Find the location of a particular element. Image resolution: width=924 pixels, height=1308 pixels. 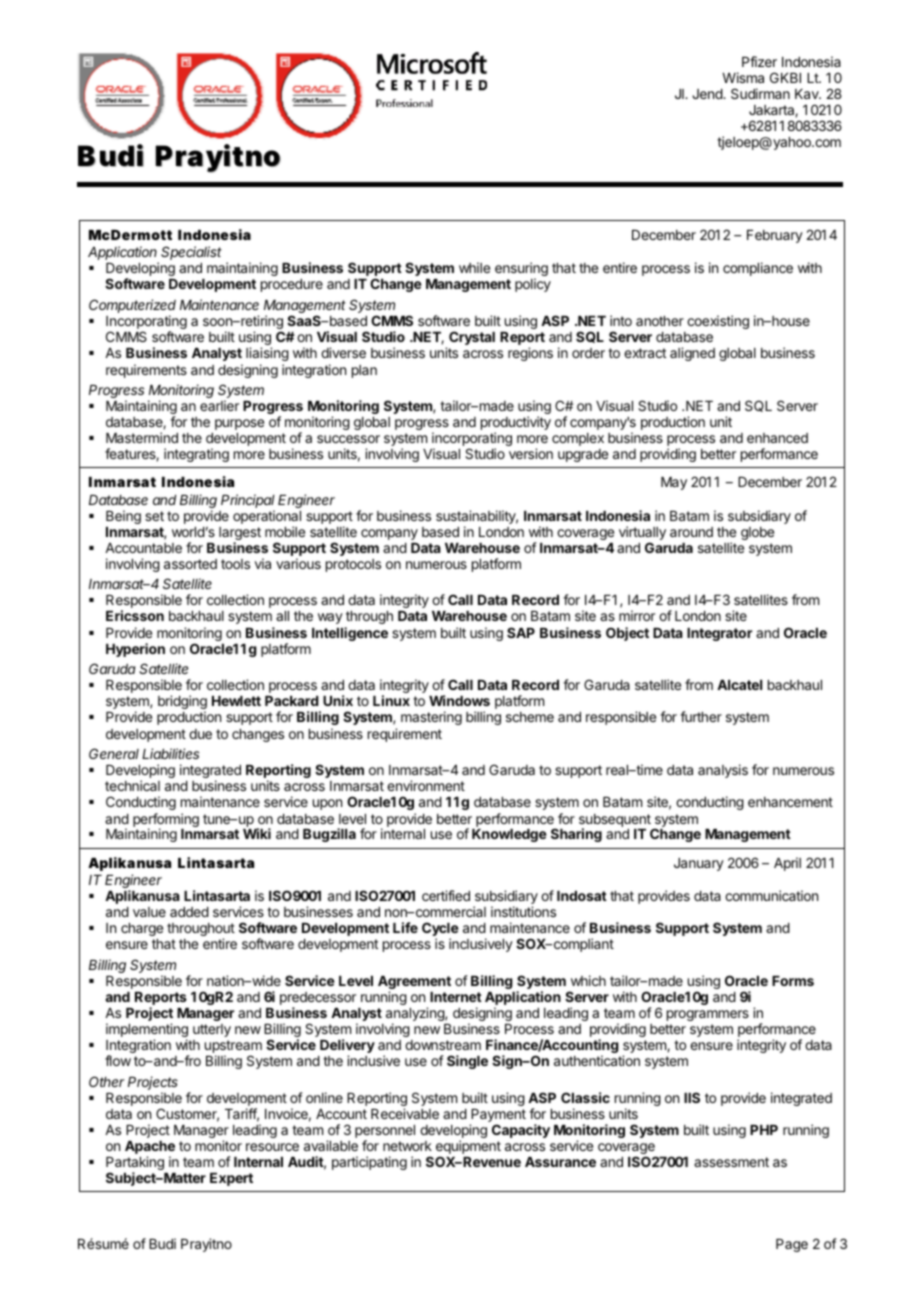

Windows is located at coordinates (459, 700).
